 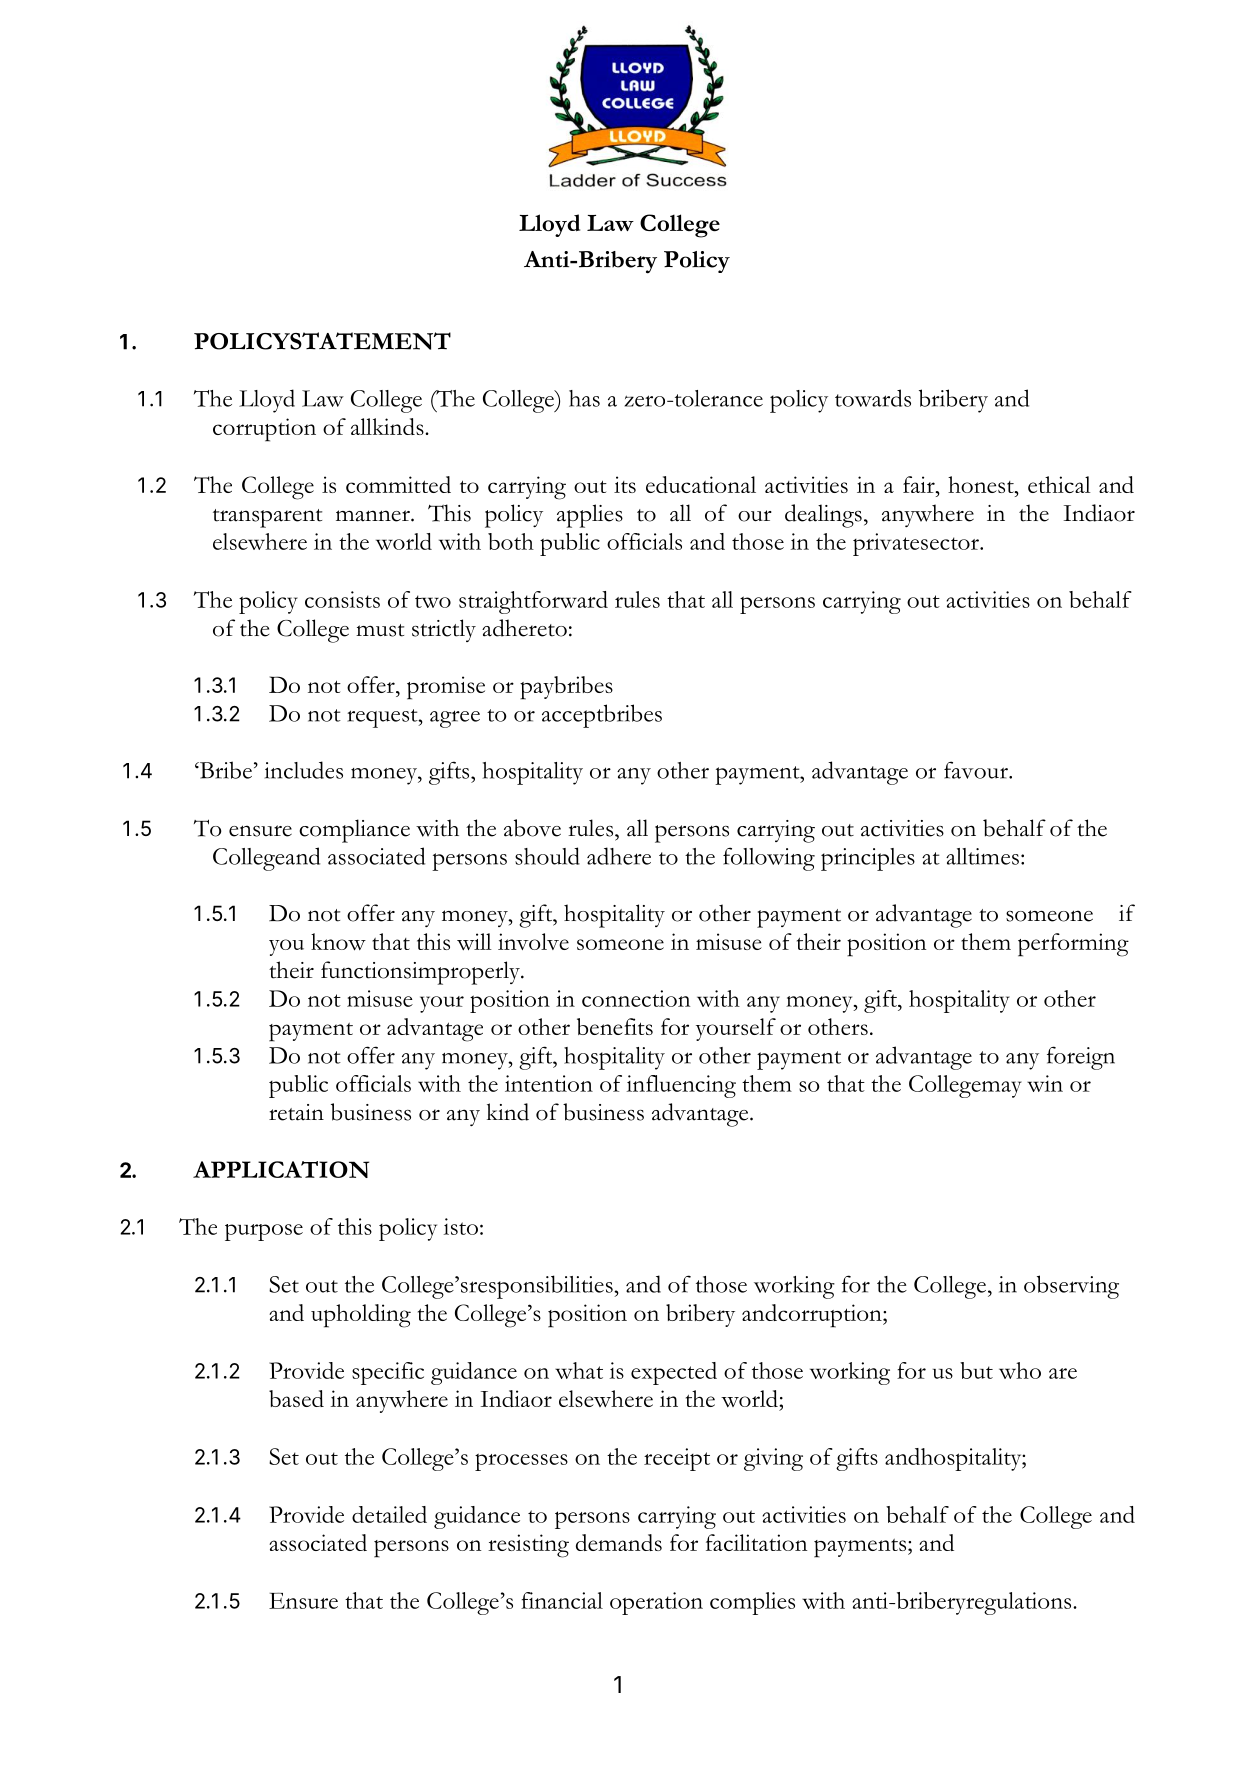 I want to click on favour, so click(x=977, y=770).
